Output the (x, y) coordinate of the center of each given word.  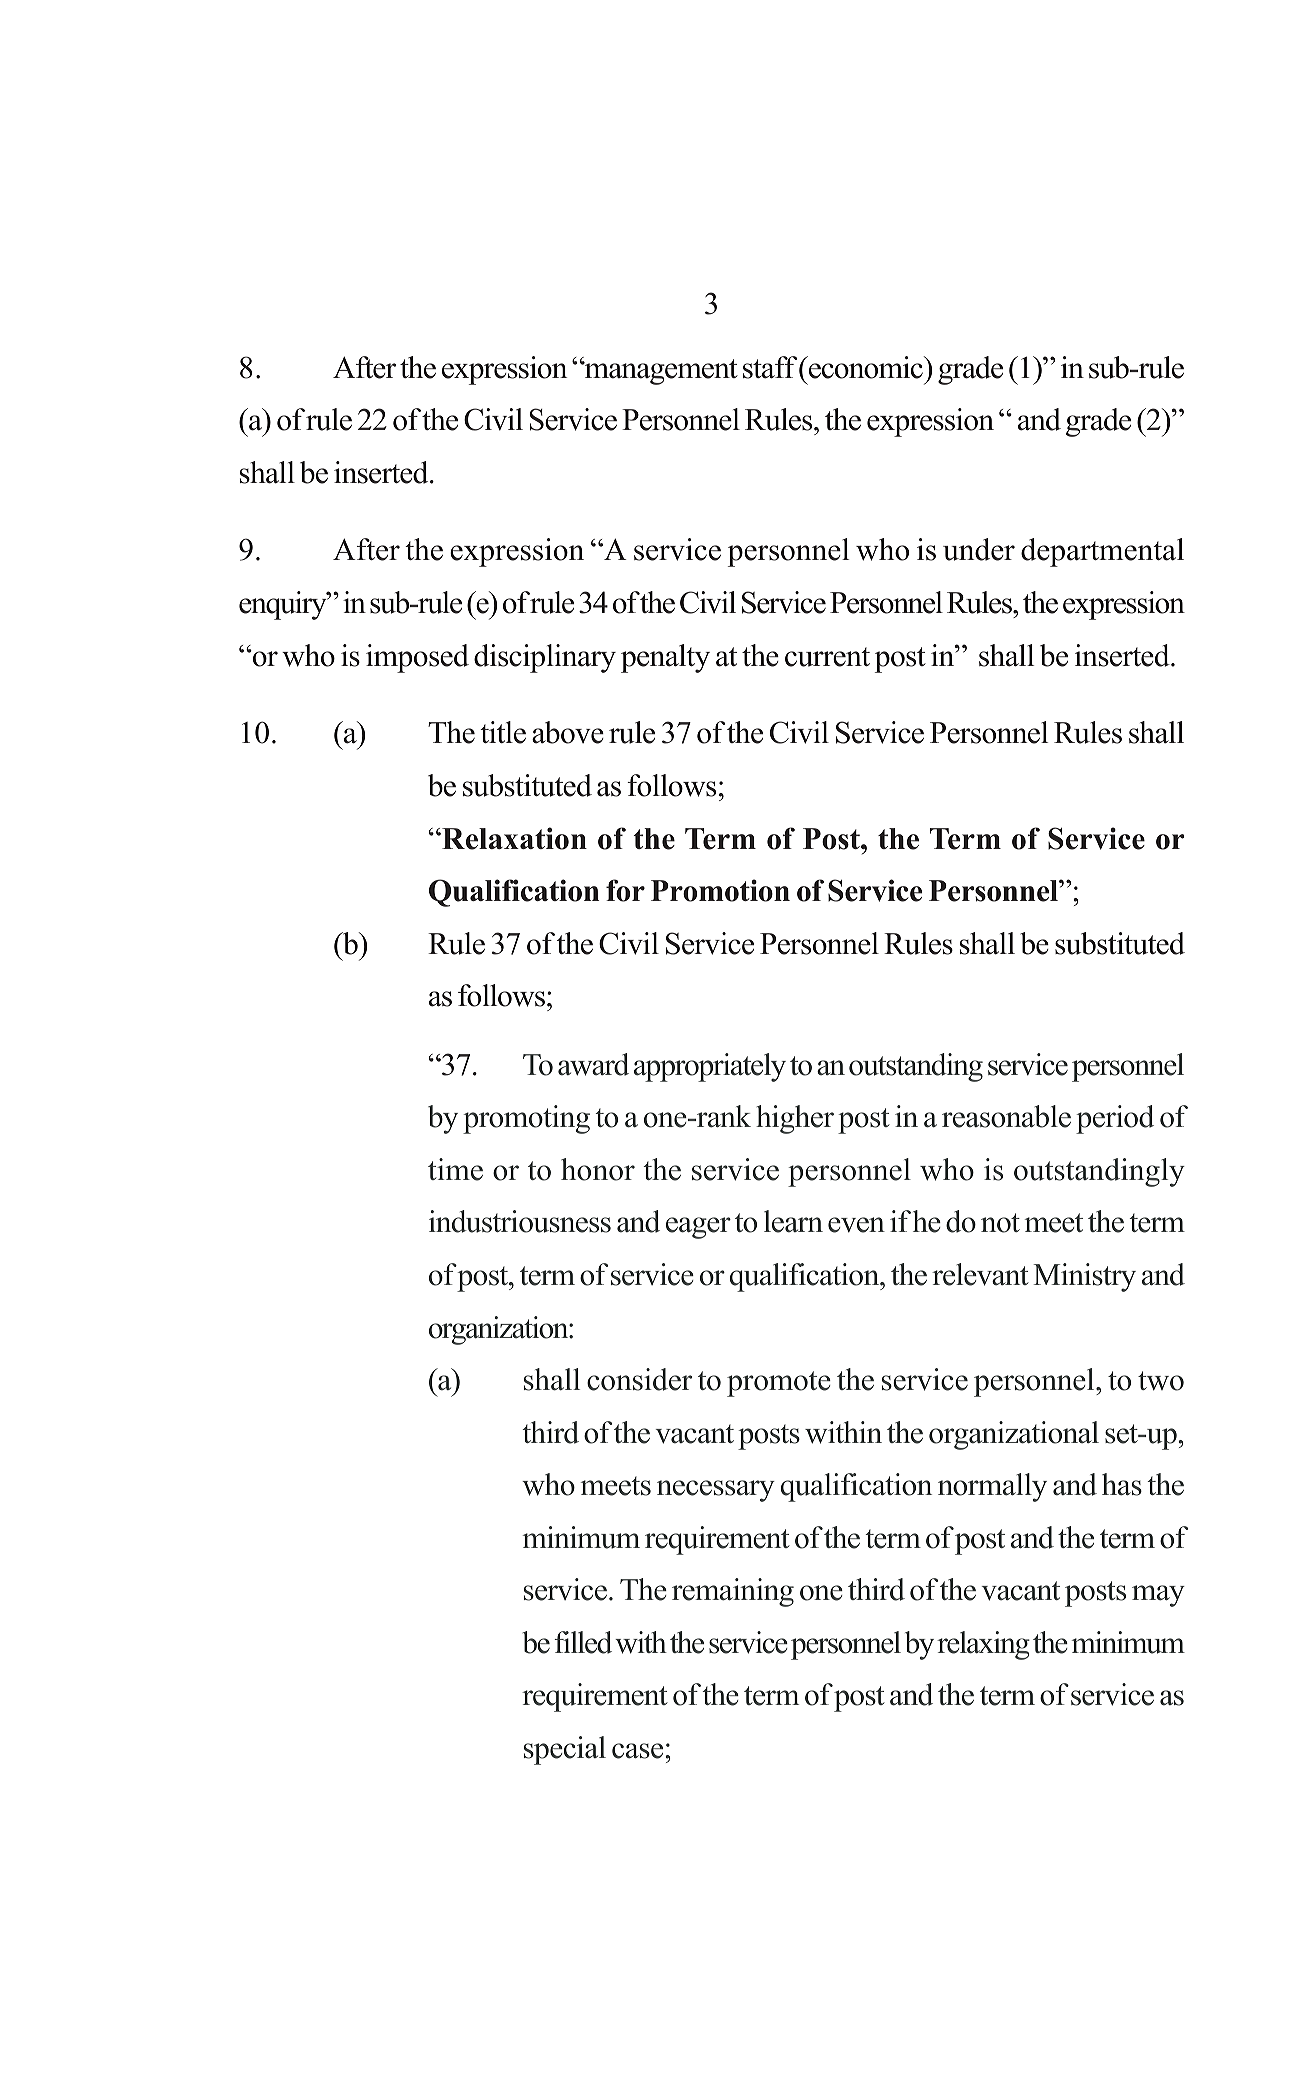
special (565, 1750)
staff (770, 367)
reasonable (1006, 1116)
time (455, 1169)
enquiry (284, 605)
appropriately (710, 1067)
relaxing (983, 1645)
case (639, 1751)
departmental (1102, 552)
